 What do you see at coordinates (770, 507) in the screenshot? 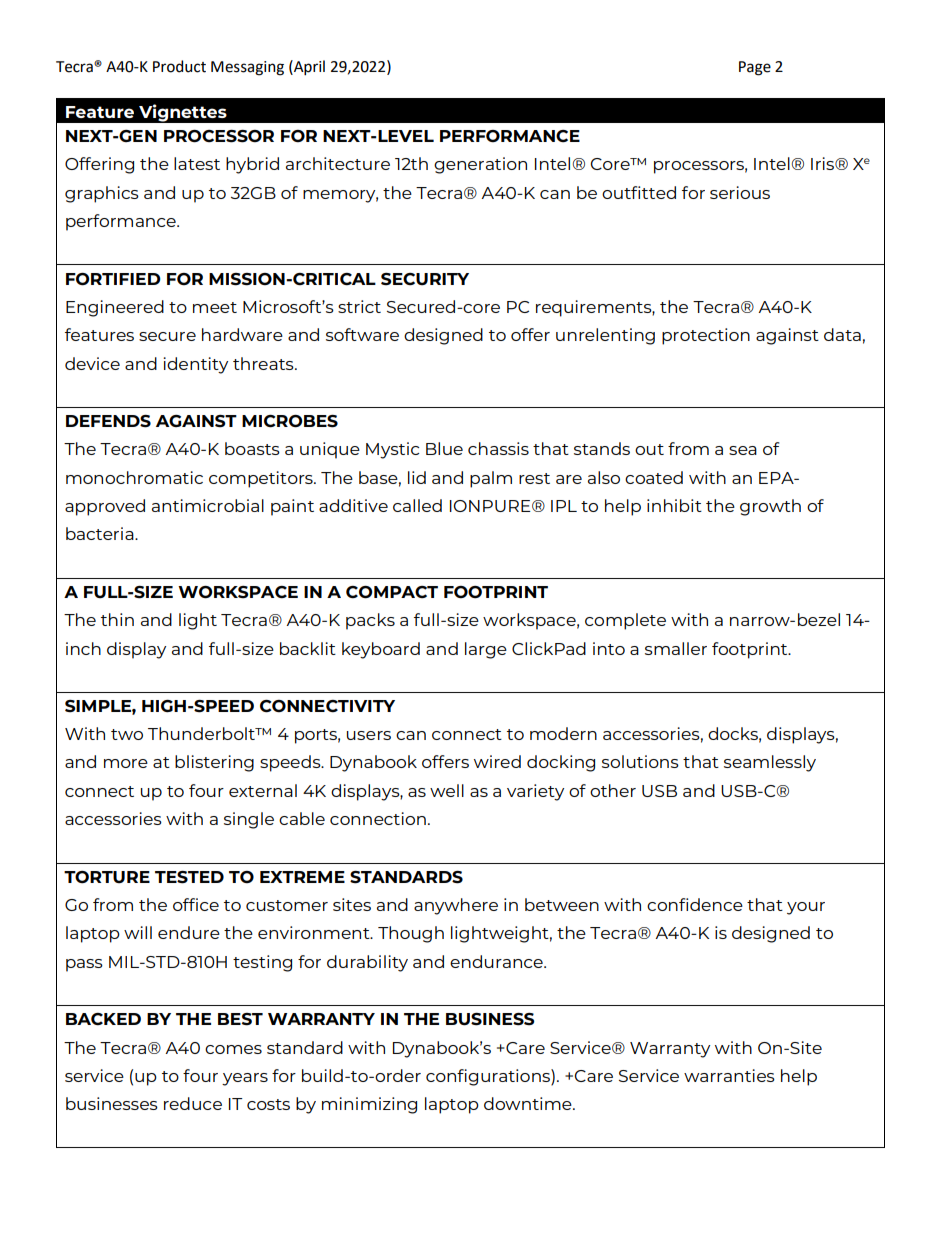
I see `growth` at bounding box center [770, 507].
